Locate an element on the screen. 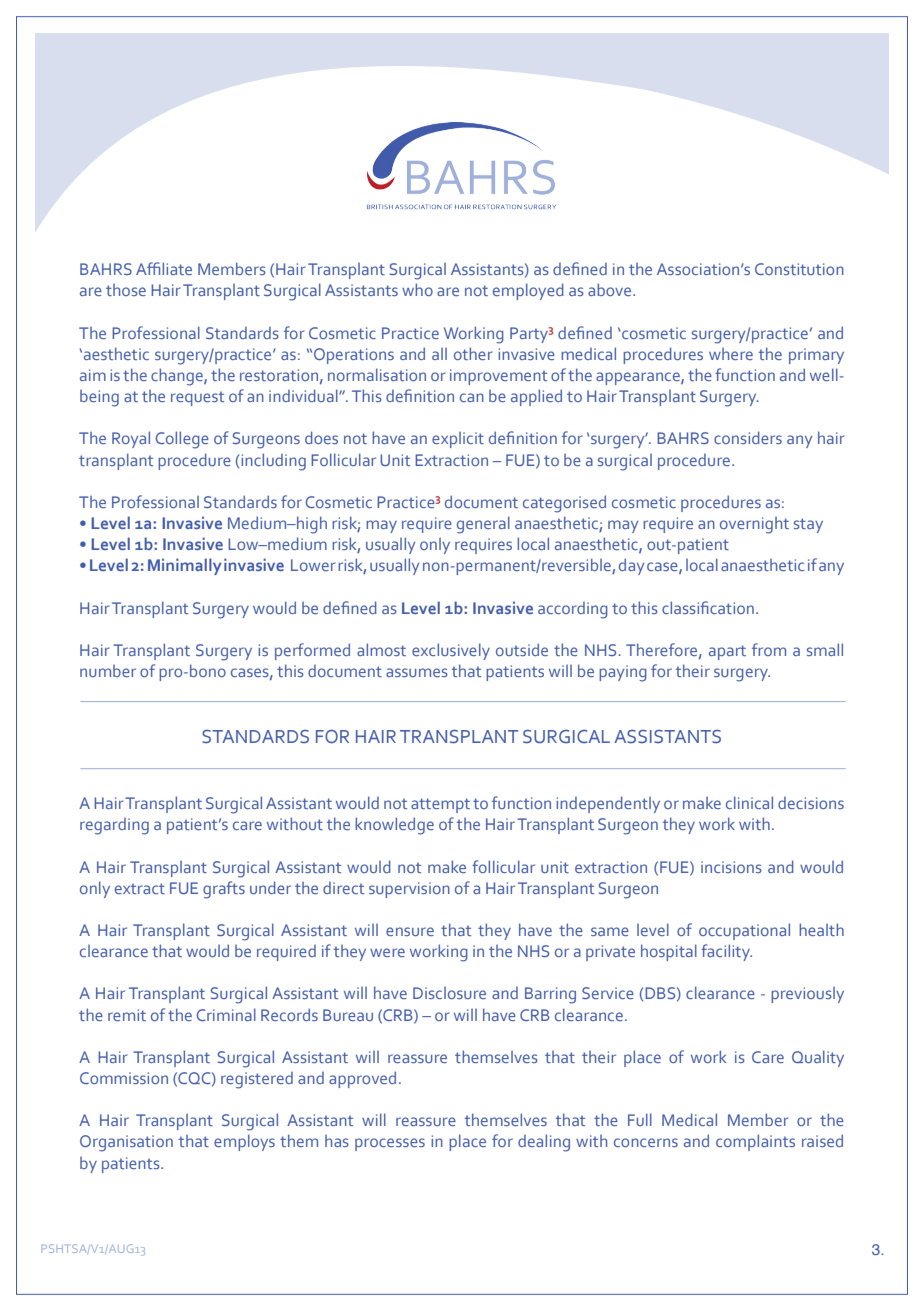 The image size is (924, 1311). who is located at coordinates (417, 289).
